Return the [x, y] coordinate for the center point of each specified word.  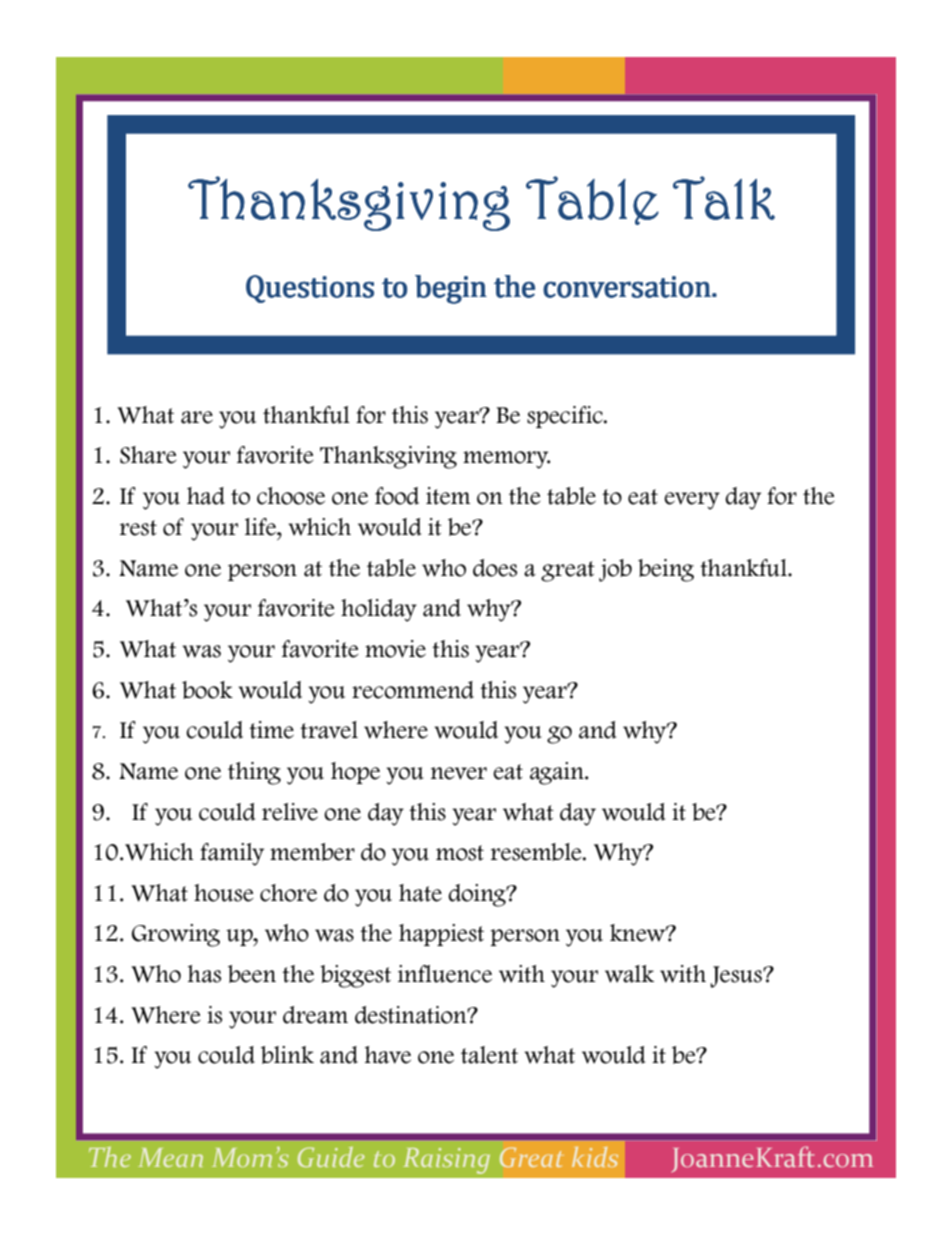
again [558, 773]
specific [566, 417]
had [206, 496]
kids [595, 1157]
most [460, 853]
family [232, 854]
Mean [170, 1157]
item [448, 496]
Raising [446, 1161]
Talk [724, 198]
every [692, 501]
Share [148, 455]
